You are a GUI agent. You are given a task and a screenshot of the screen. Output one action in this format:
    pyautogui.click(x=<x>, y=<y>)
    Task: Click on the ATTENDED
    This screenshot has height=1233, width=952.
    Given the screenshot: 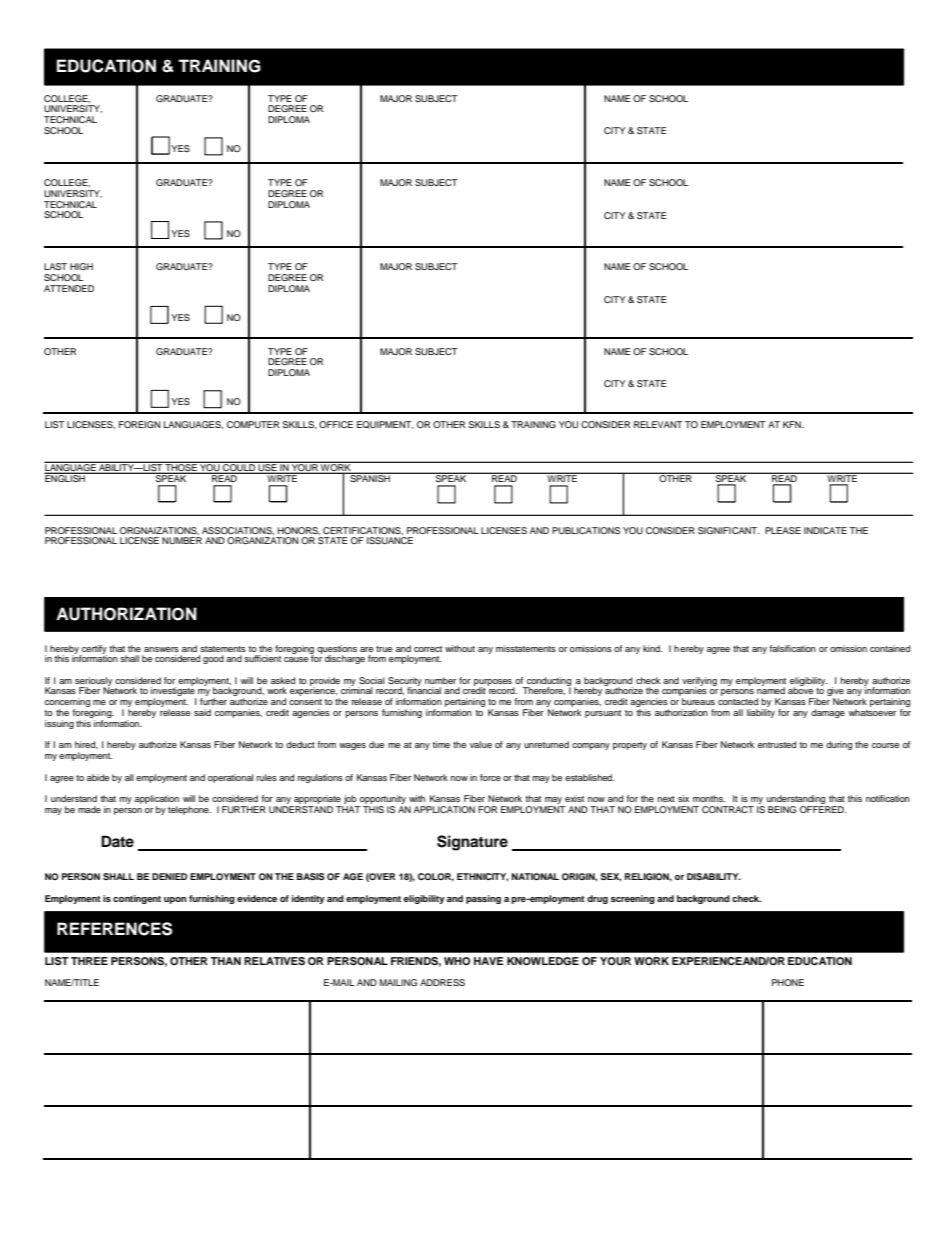 What is the action you would take?
    pyautogui.click(x=69, y=288)
